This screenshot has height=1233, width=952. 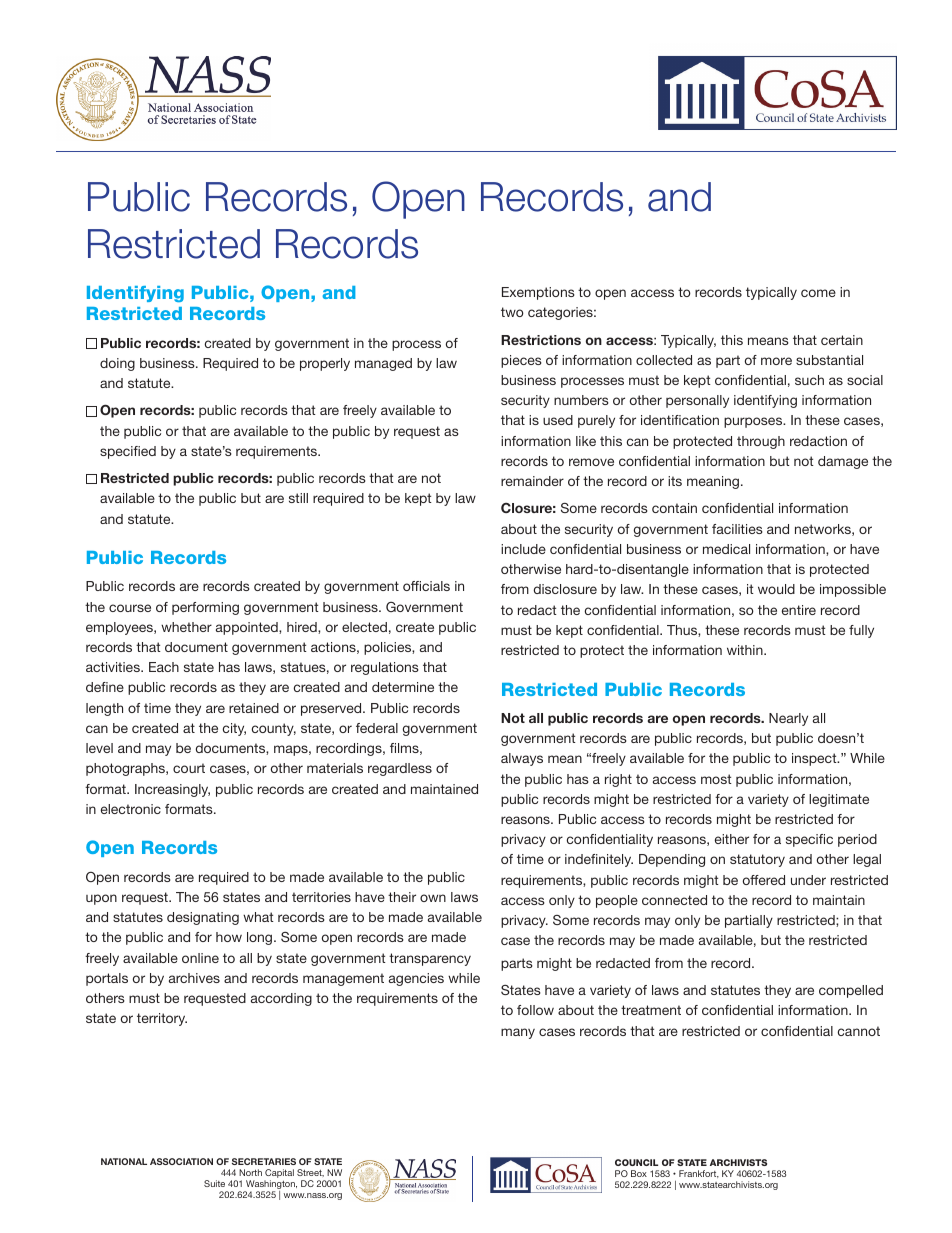 What do you see at coordinates (522, 759) in the screenshot?
I see `always` at bounding box center [522, 759].
